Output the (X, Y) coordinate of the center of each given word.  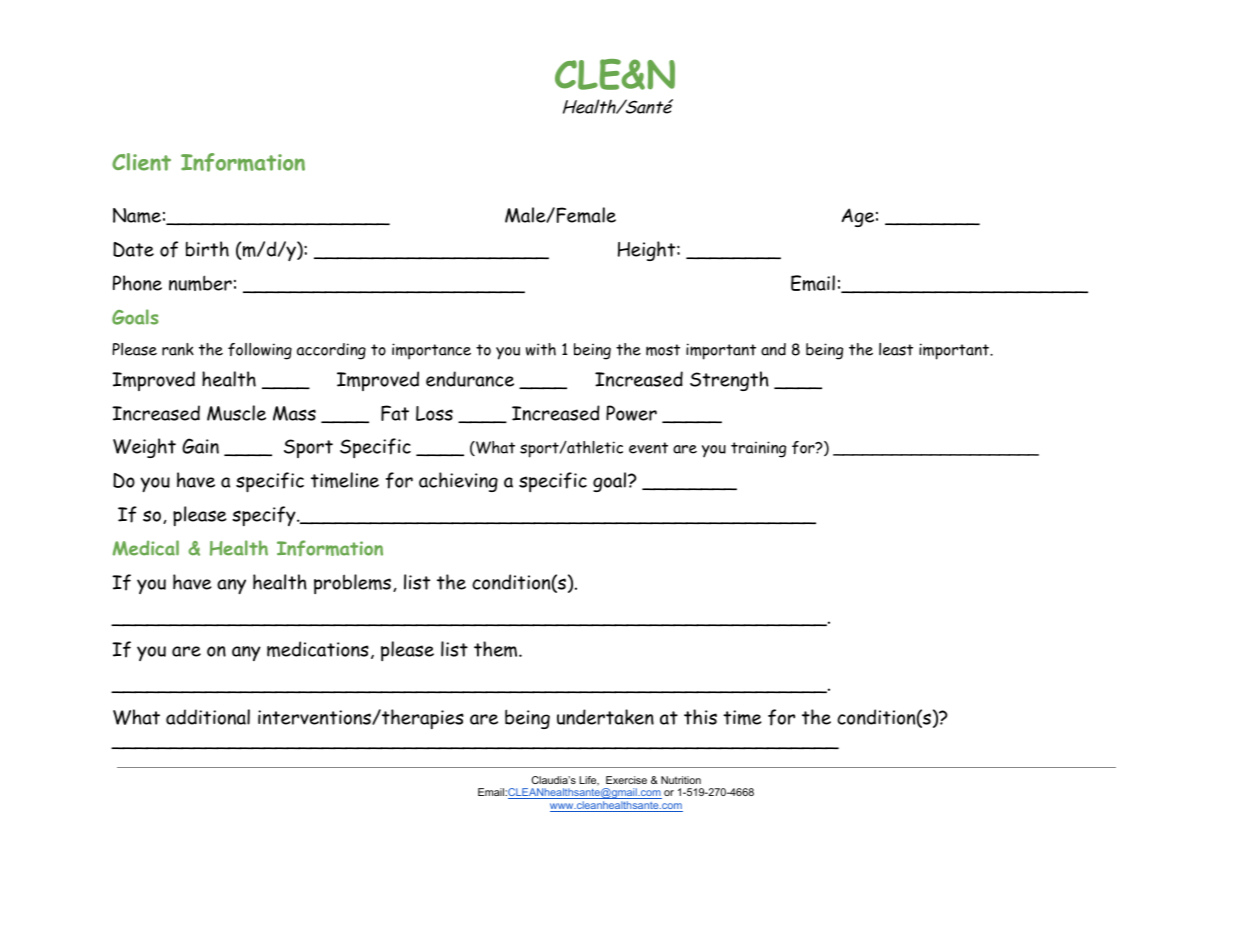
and (773, 349)
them (495, 649)
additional (208, 717)
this (700, 717)
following (260, 351)
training (758, 449)
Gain (200, 446)
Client (141, 162)
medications (318, 649)
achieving (458, 482)
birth (207, 249)
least (896, 349)
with (541, 349)
